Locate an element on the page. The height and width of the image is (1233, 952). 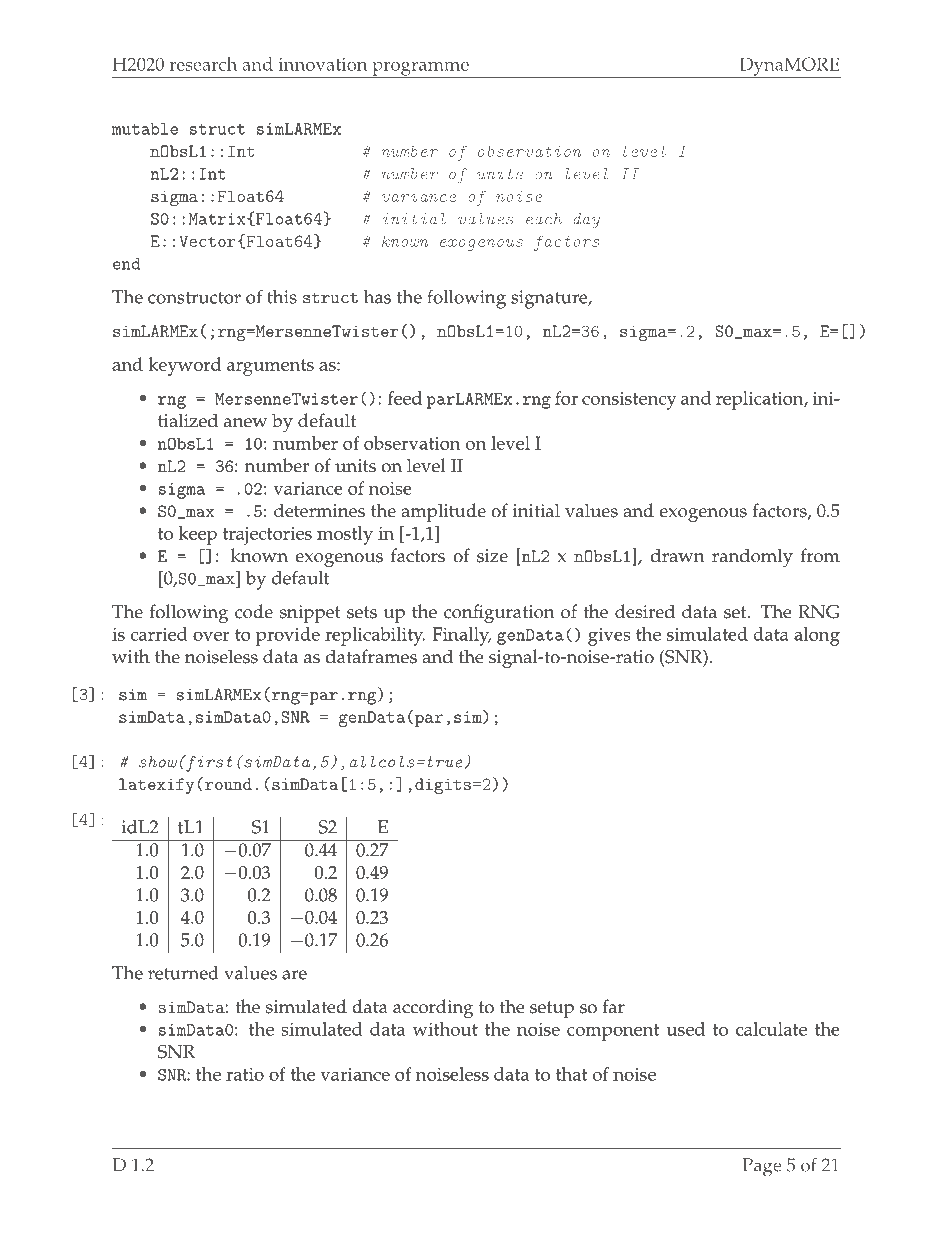
returned is located at coordinates (183, 973).
